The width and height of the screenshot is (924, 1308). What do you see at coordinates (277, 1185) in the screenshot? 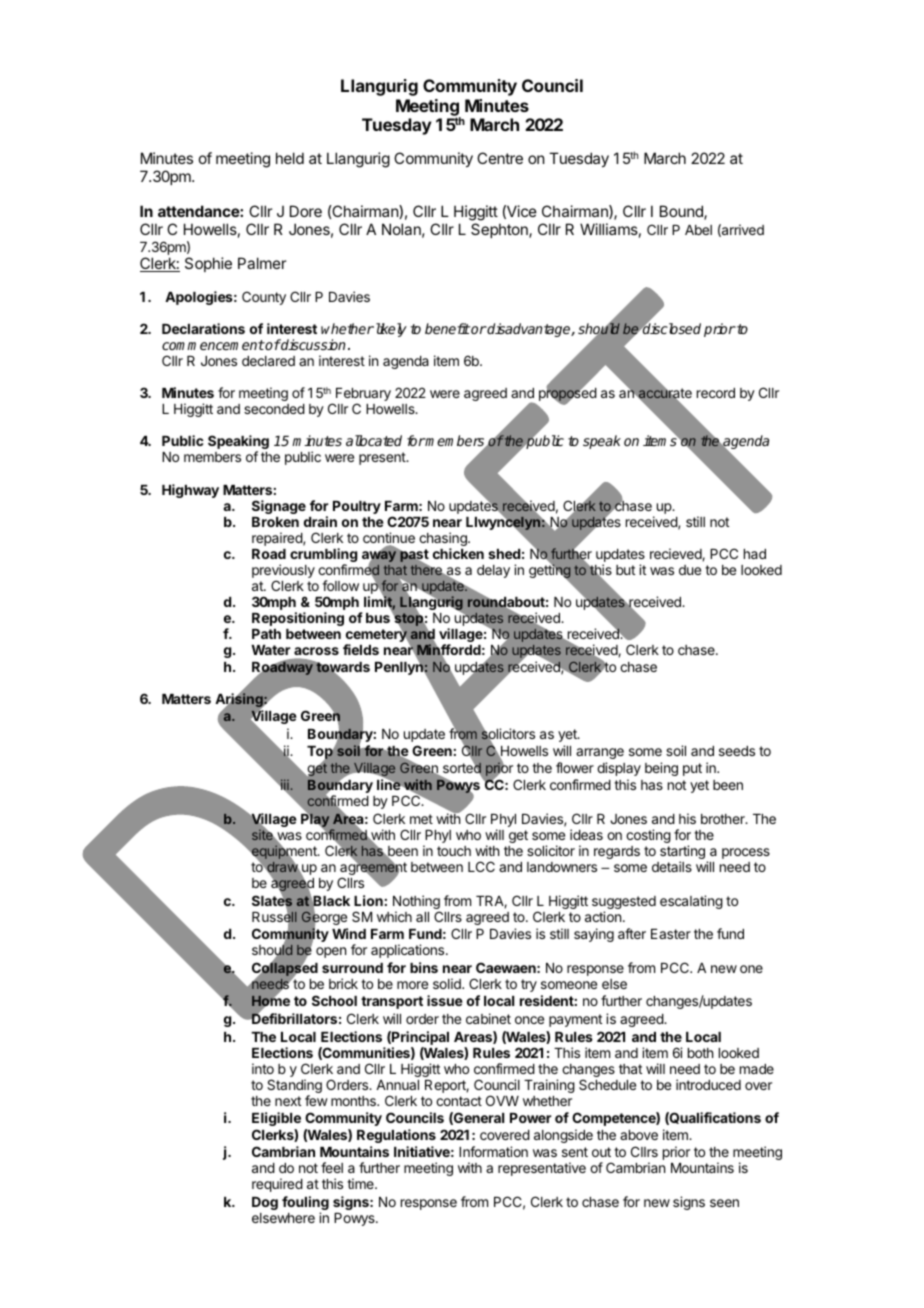
I see `required` at bounding box center [277, 1185].
